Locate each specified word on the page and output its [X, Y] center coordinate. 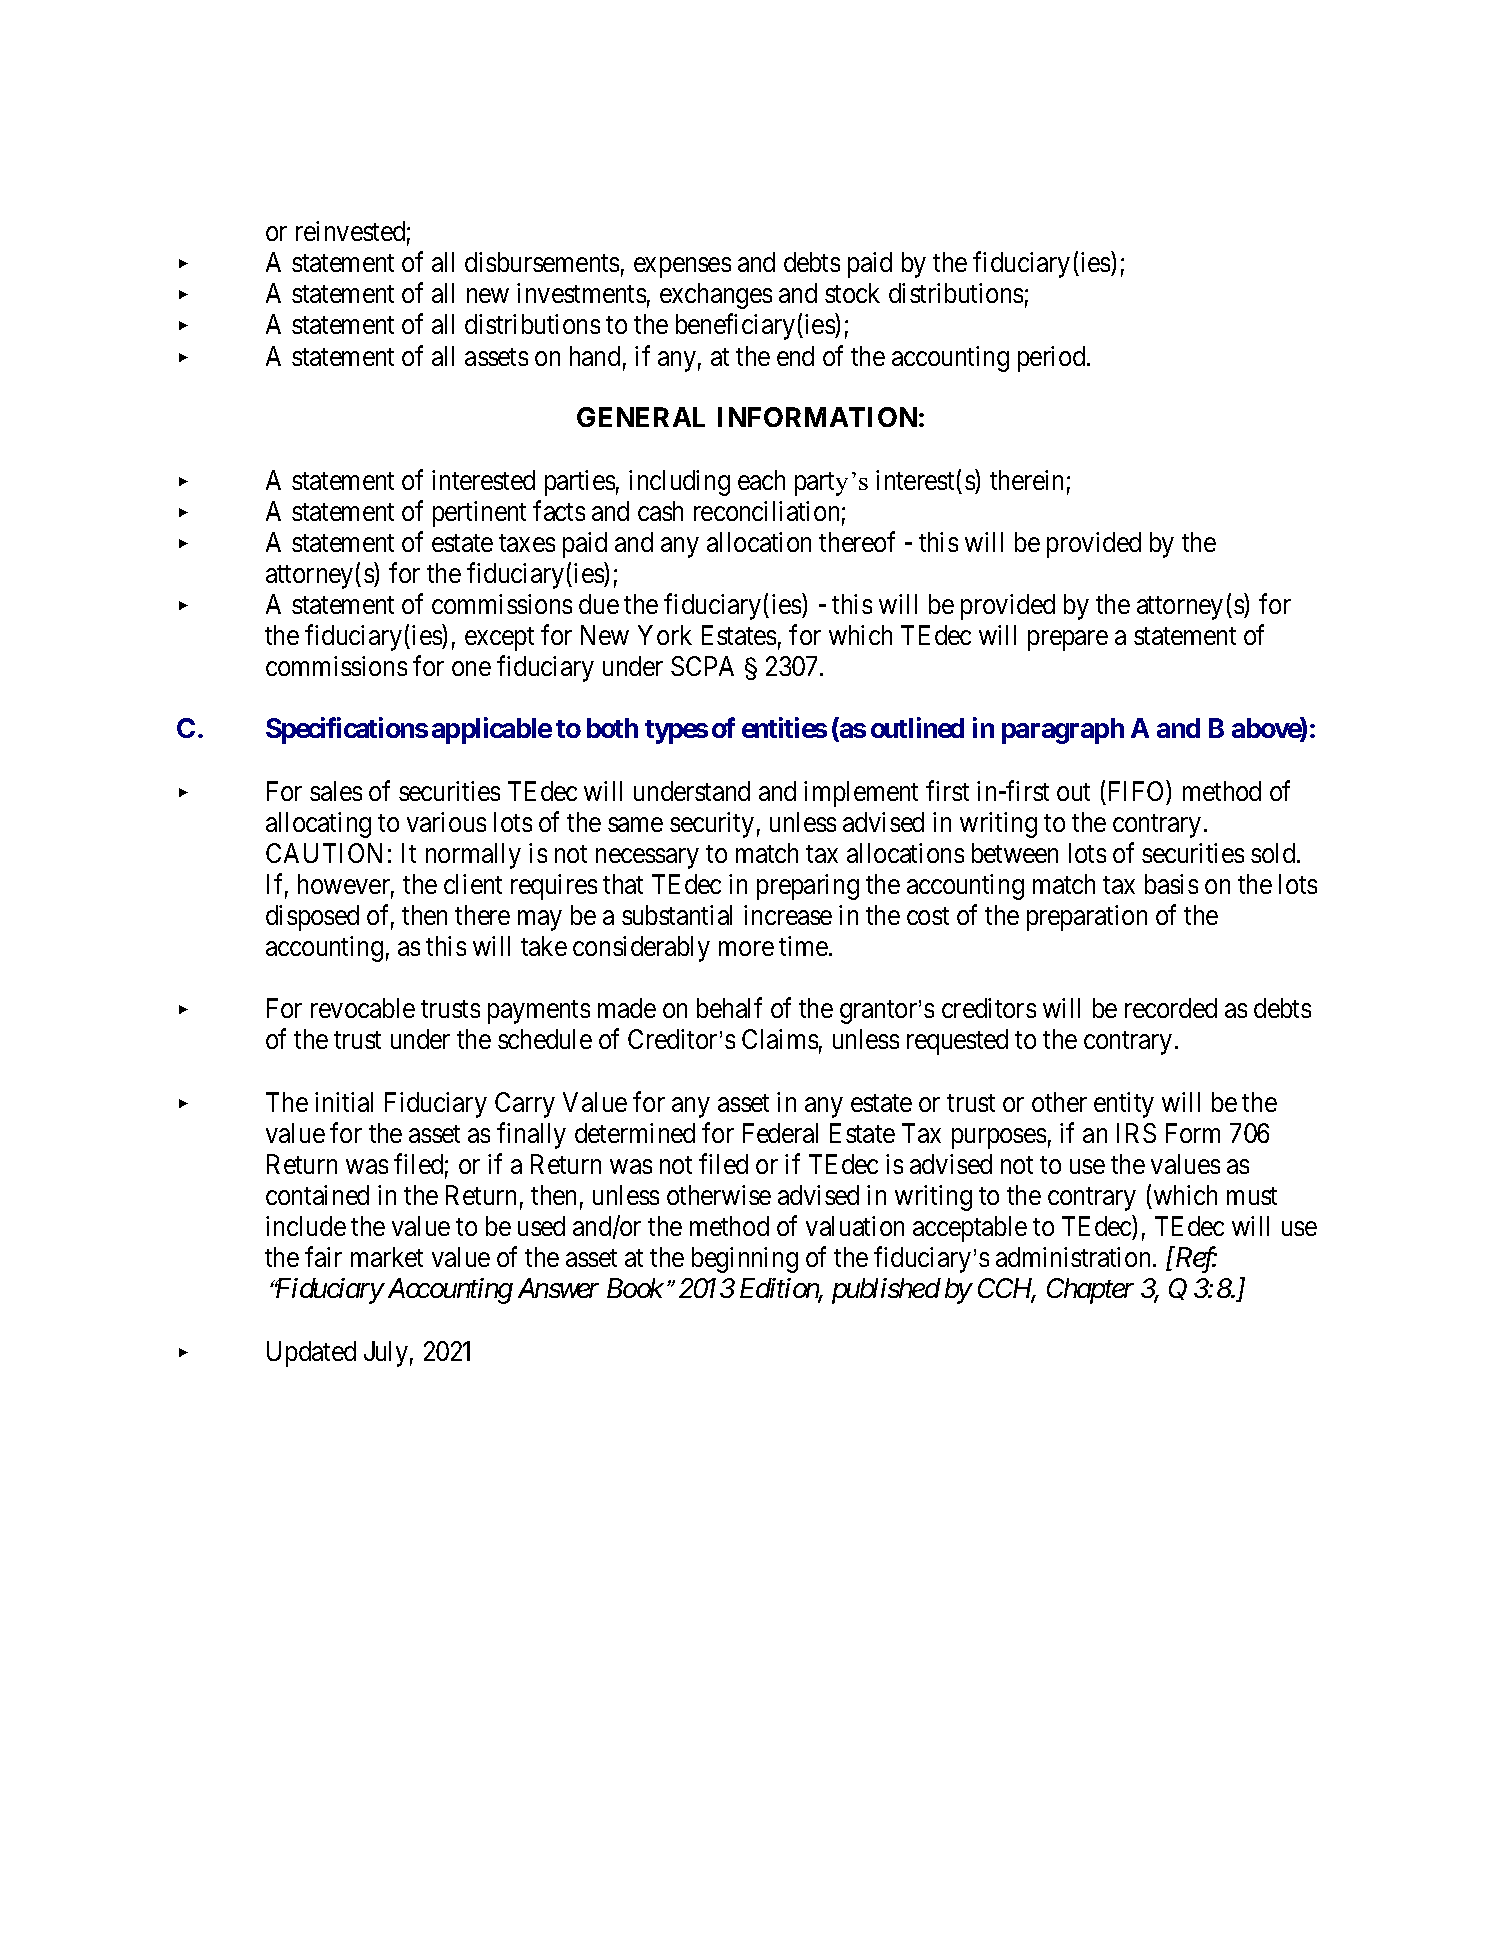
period [1053, 359]
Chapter [1090, 1291]
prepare [1068, 641]
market [387, 1257]
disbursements [542, 262]
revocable [363, 1008]
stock [852, 293]
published [886, 1291]
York [665, 635]
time [804, 946]
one [471, 669]
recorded [1171, 1008]
